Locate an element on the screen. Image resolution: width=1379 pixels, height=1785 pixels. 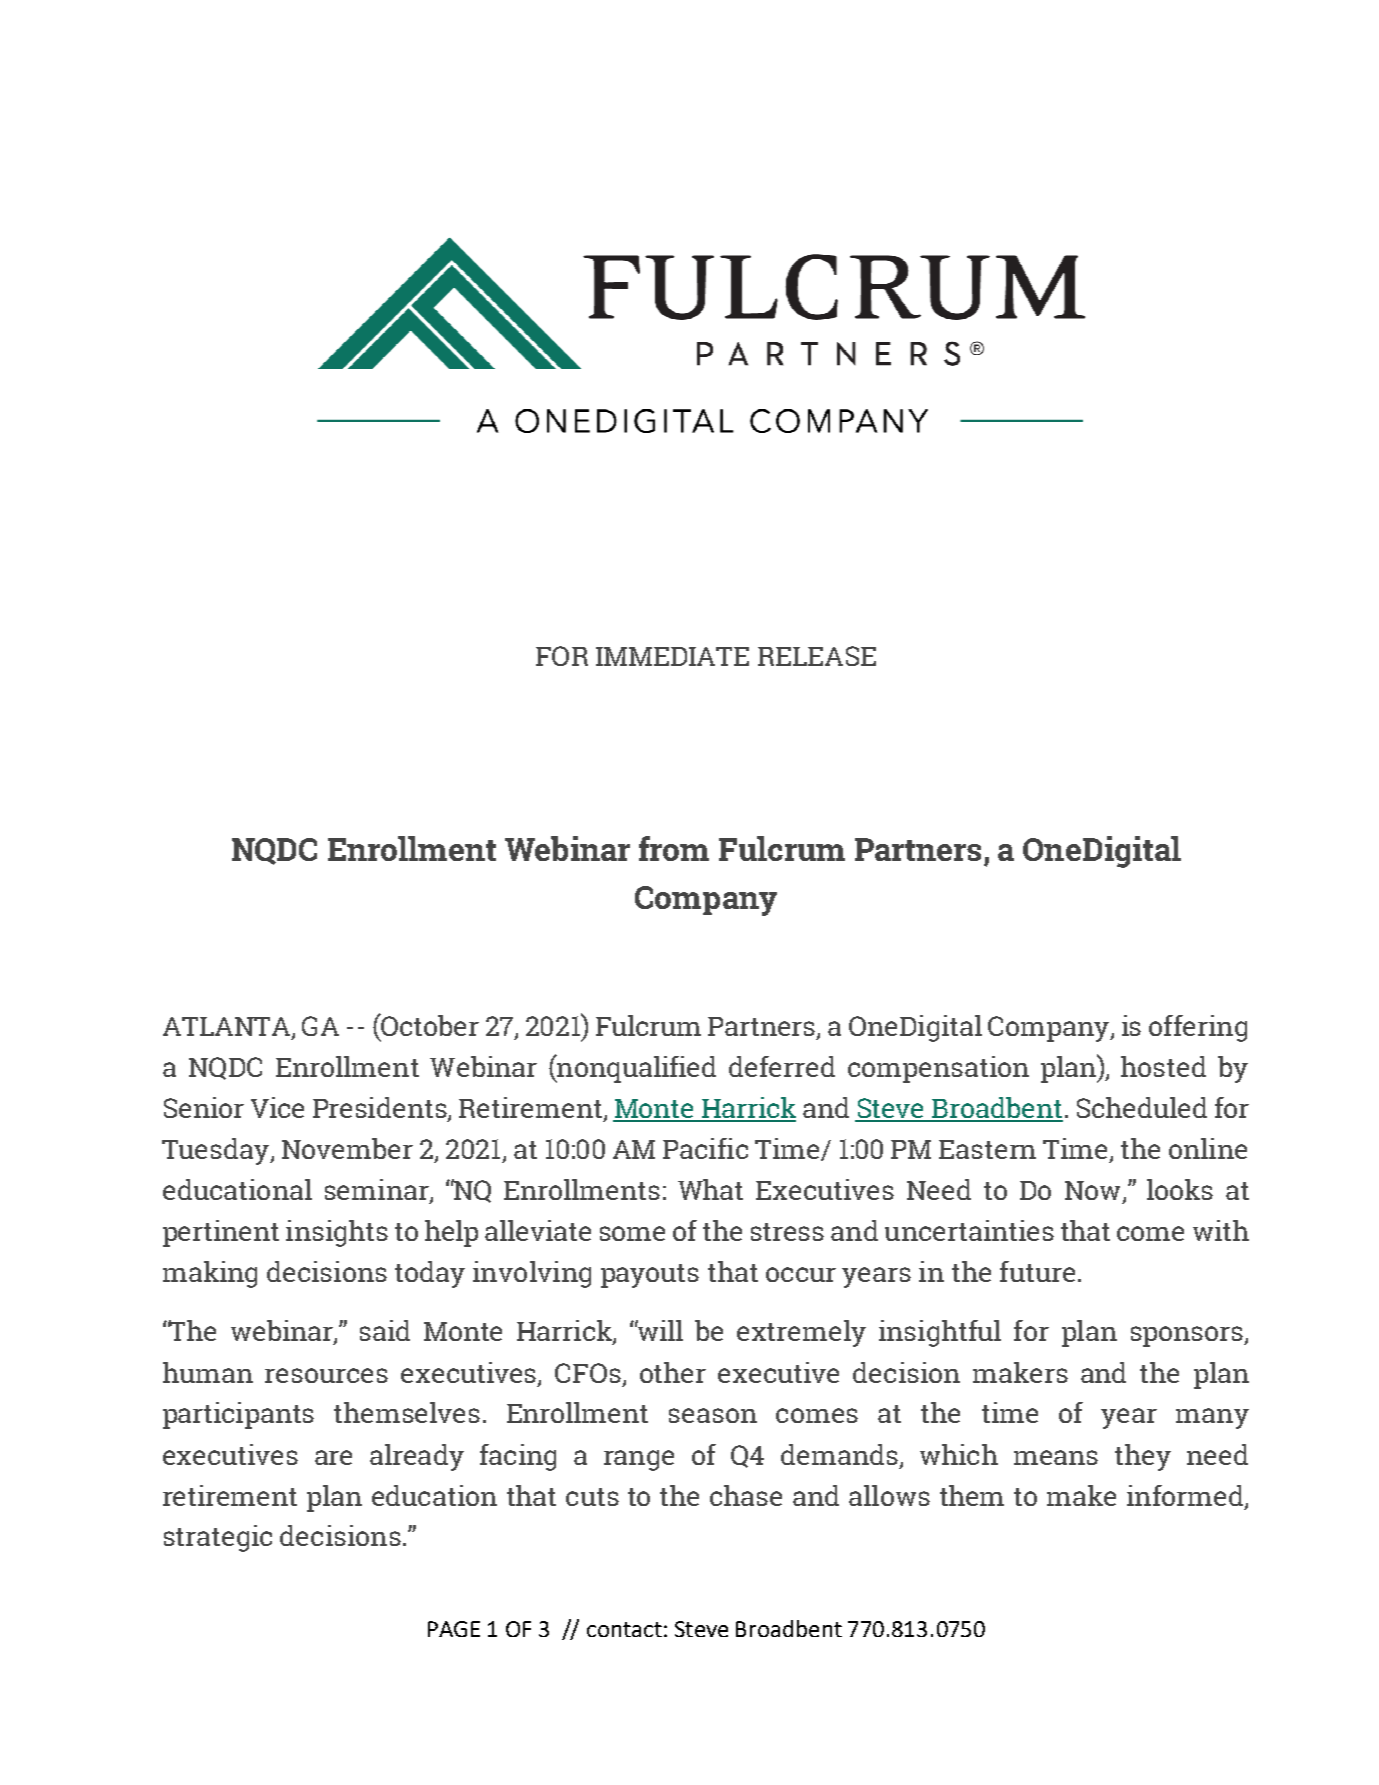
Pacific is located at coordinates (705, 1148).
